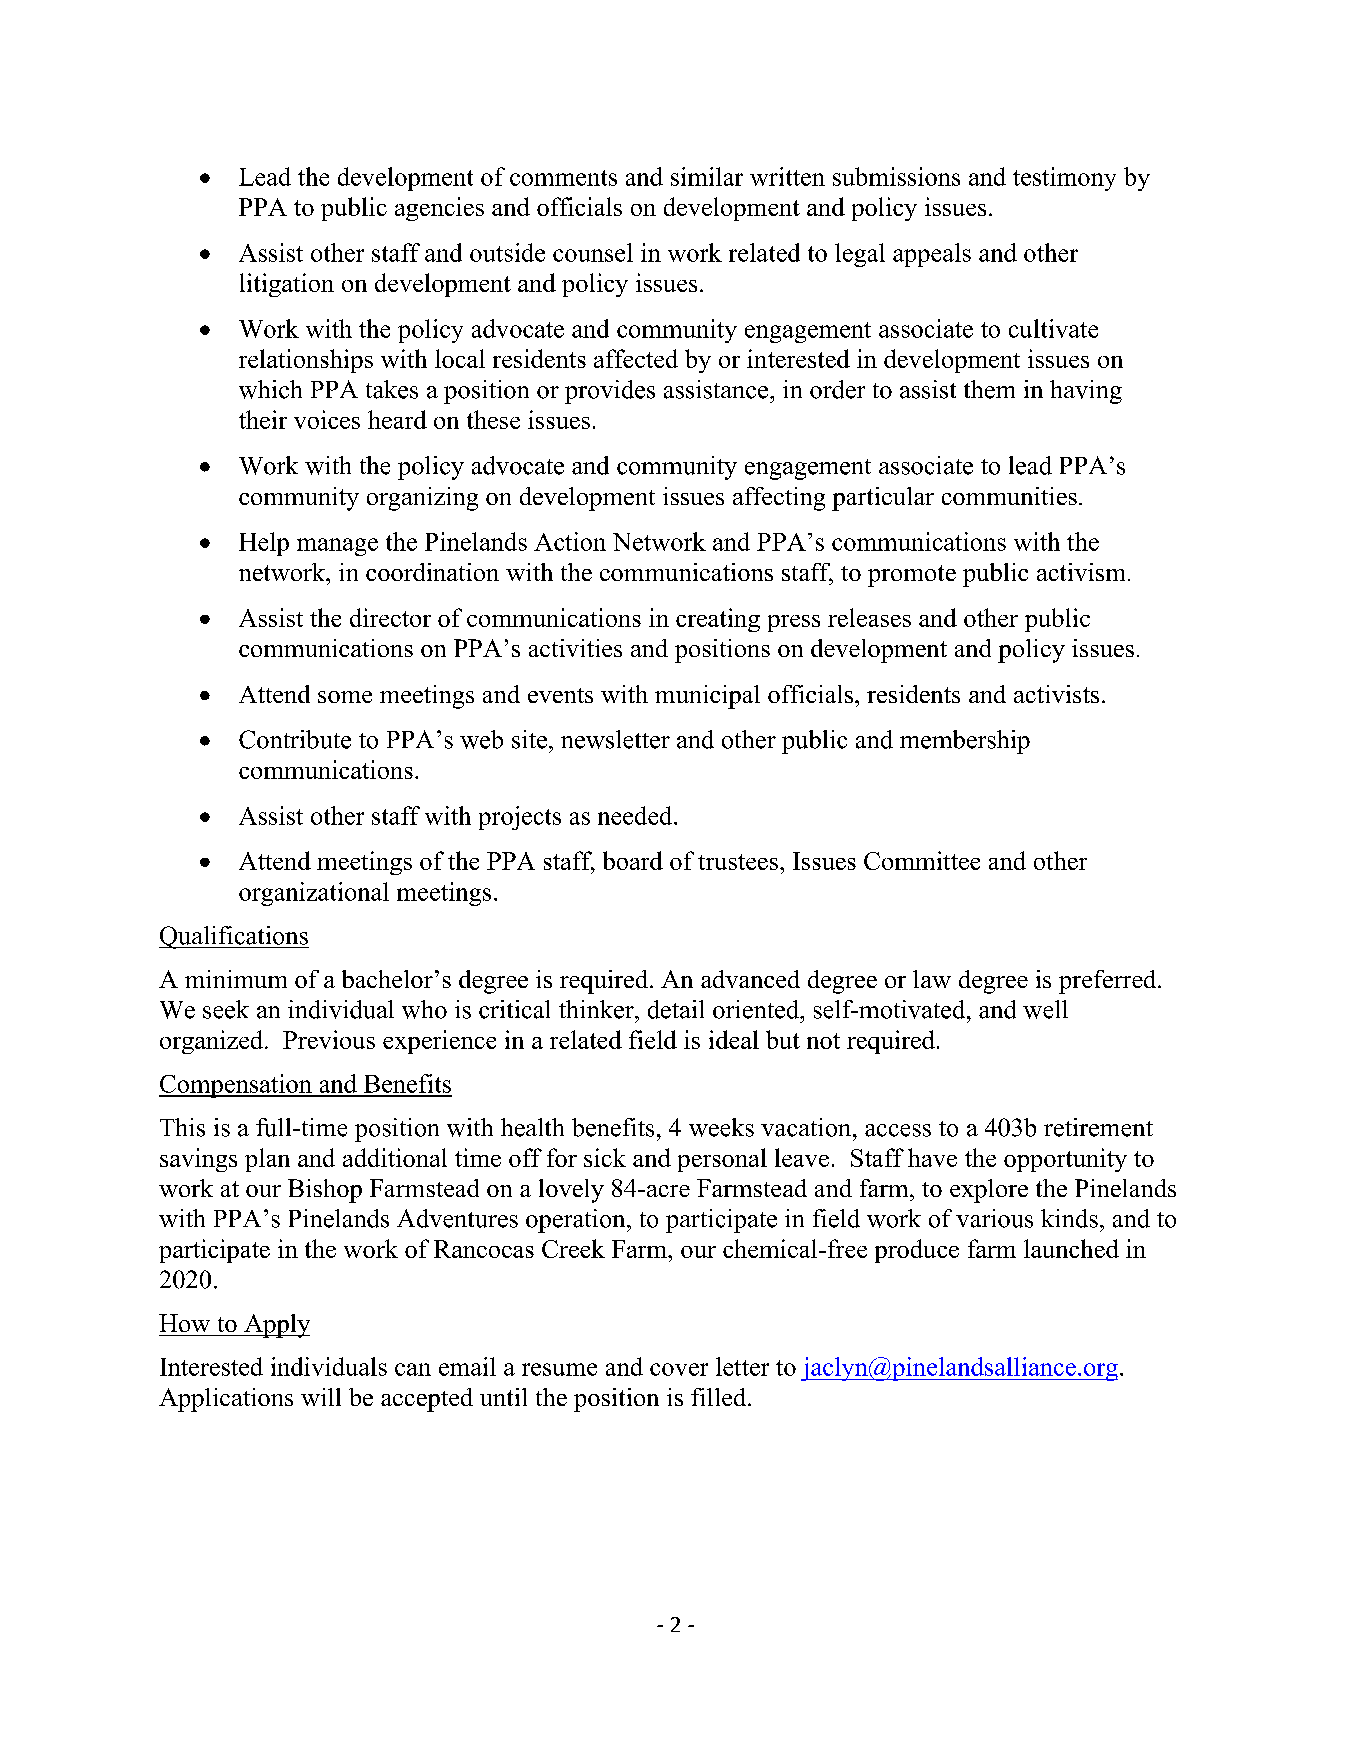 Image resolution: width=1351 pixels, height=1748 pixels. What do you see at coordinates (593, 252) in the page?
I see `counsel` at bounding box center [593, 252].
